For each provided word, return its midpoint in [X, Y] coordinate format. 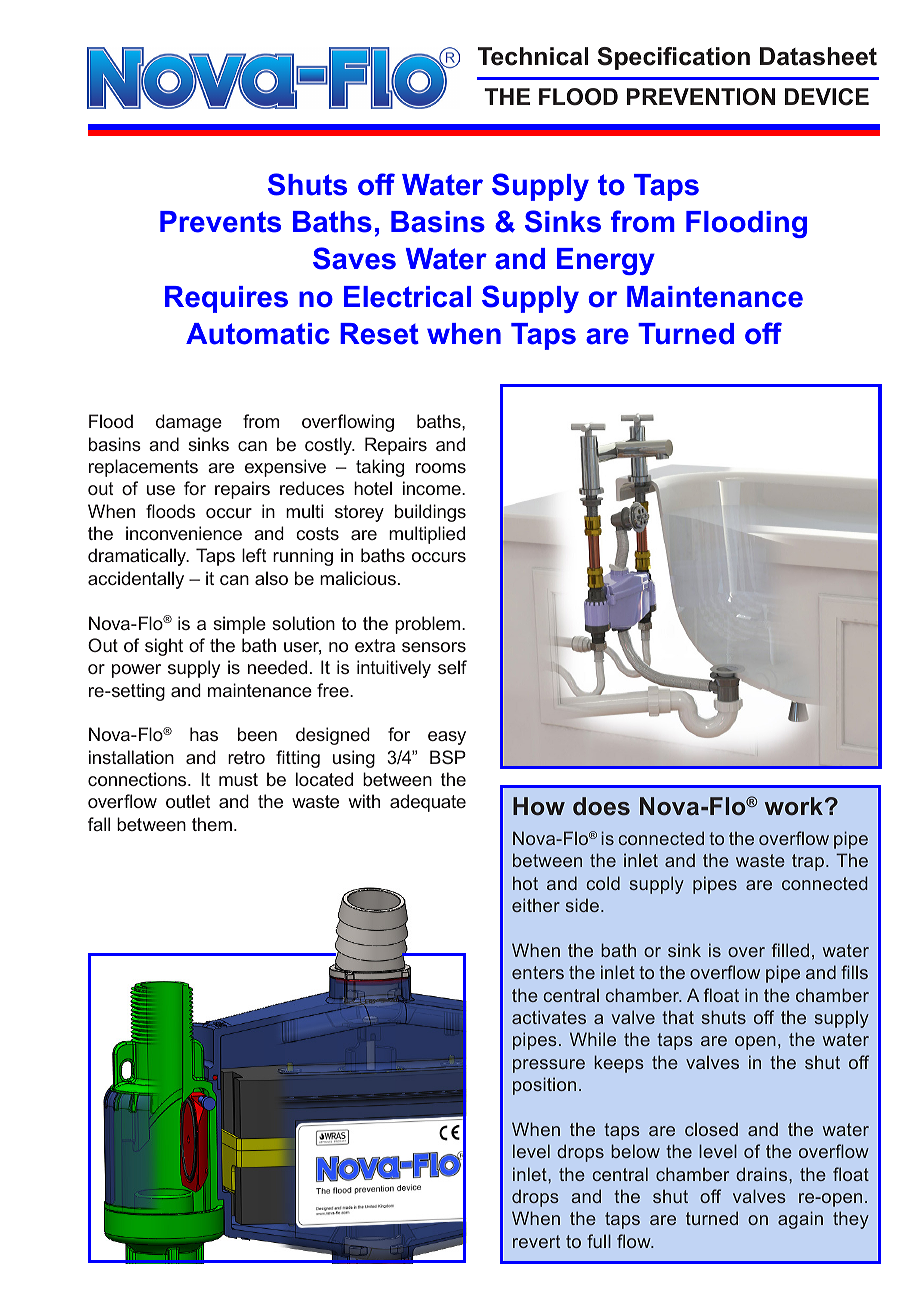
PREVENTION [701, 97]
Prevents [220, 222]
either [536, 905]
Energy [606, 261]
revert [536, 1241]
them [212, 824]
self [452, 667]
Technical [532, 56]
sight [164, 647]
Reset [379, 334]
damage [189, 423]
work [795, 806]
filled [790, 950]
